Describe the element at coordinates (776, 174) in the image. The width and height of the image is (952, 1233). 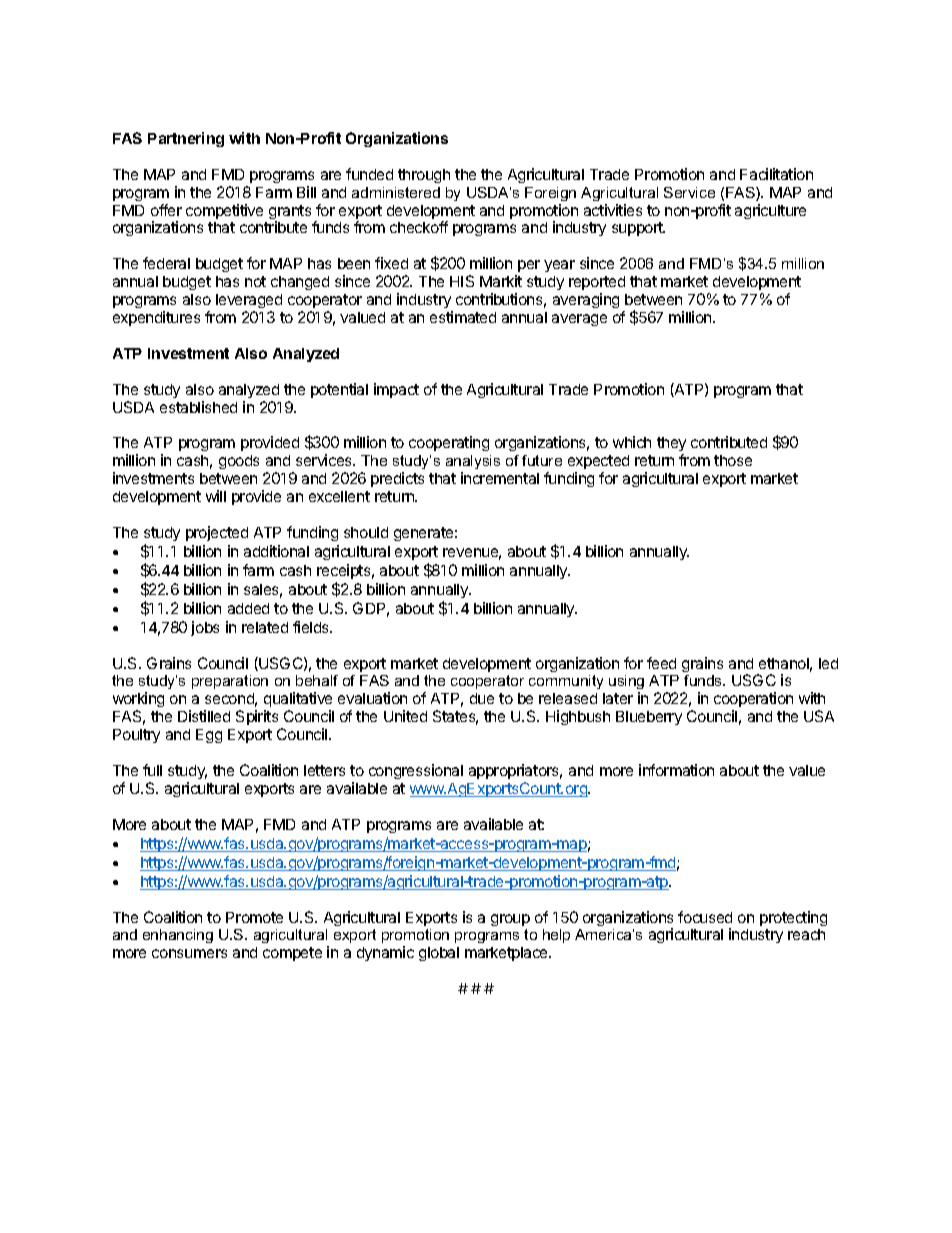
I see `Facilitation` at that location.
